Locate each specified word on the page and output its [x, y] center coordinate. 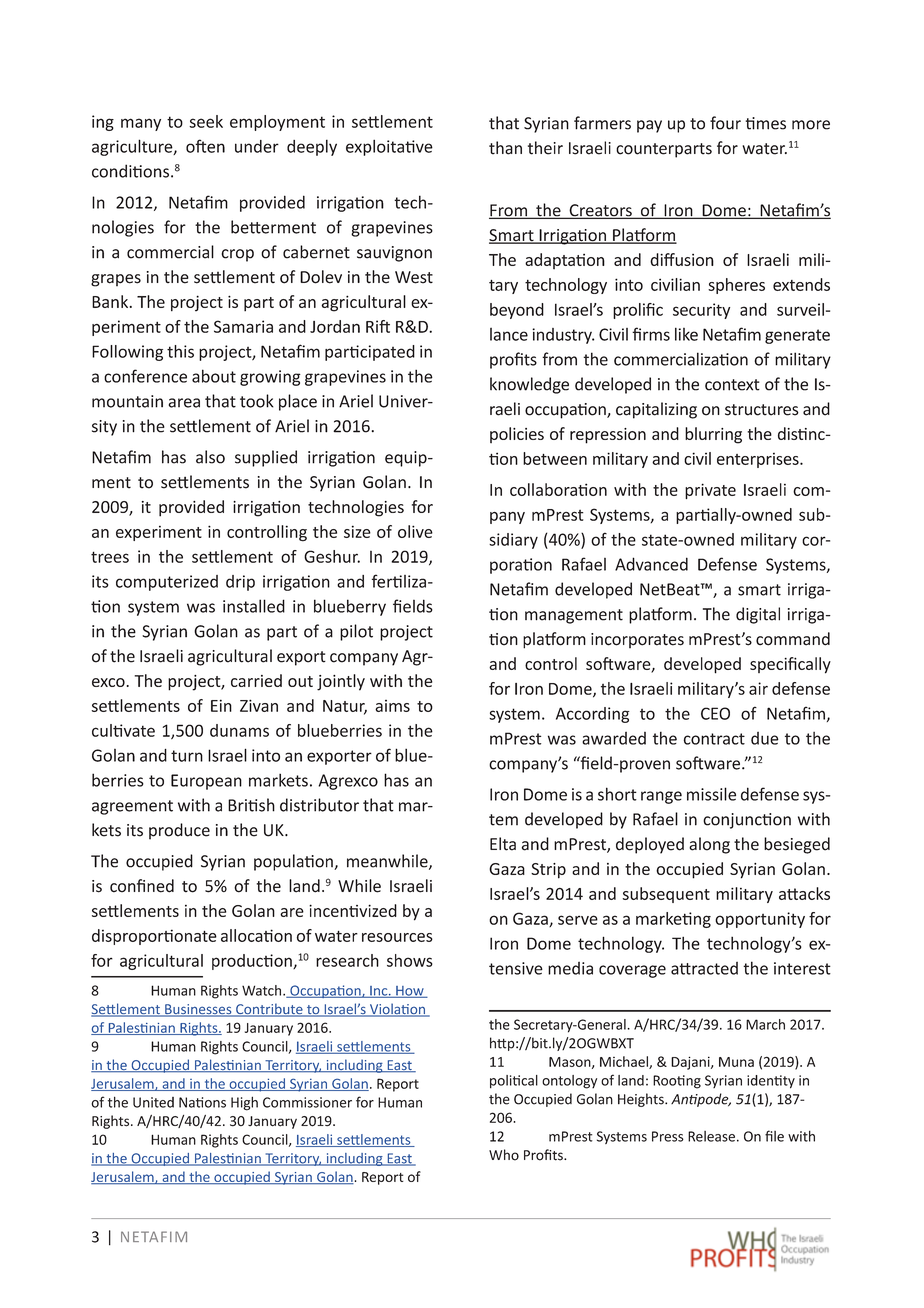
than [505, 148]
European [206, 782]
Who [504, 1155]
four [725, 123]
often [205, 146]
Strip [548, 871]
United [153, 1102]
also [210, 457]
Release [711, 1136]
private [710, 491]
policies [517, 435]
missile [711, 794]
